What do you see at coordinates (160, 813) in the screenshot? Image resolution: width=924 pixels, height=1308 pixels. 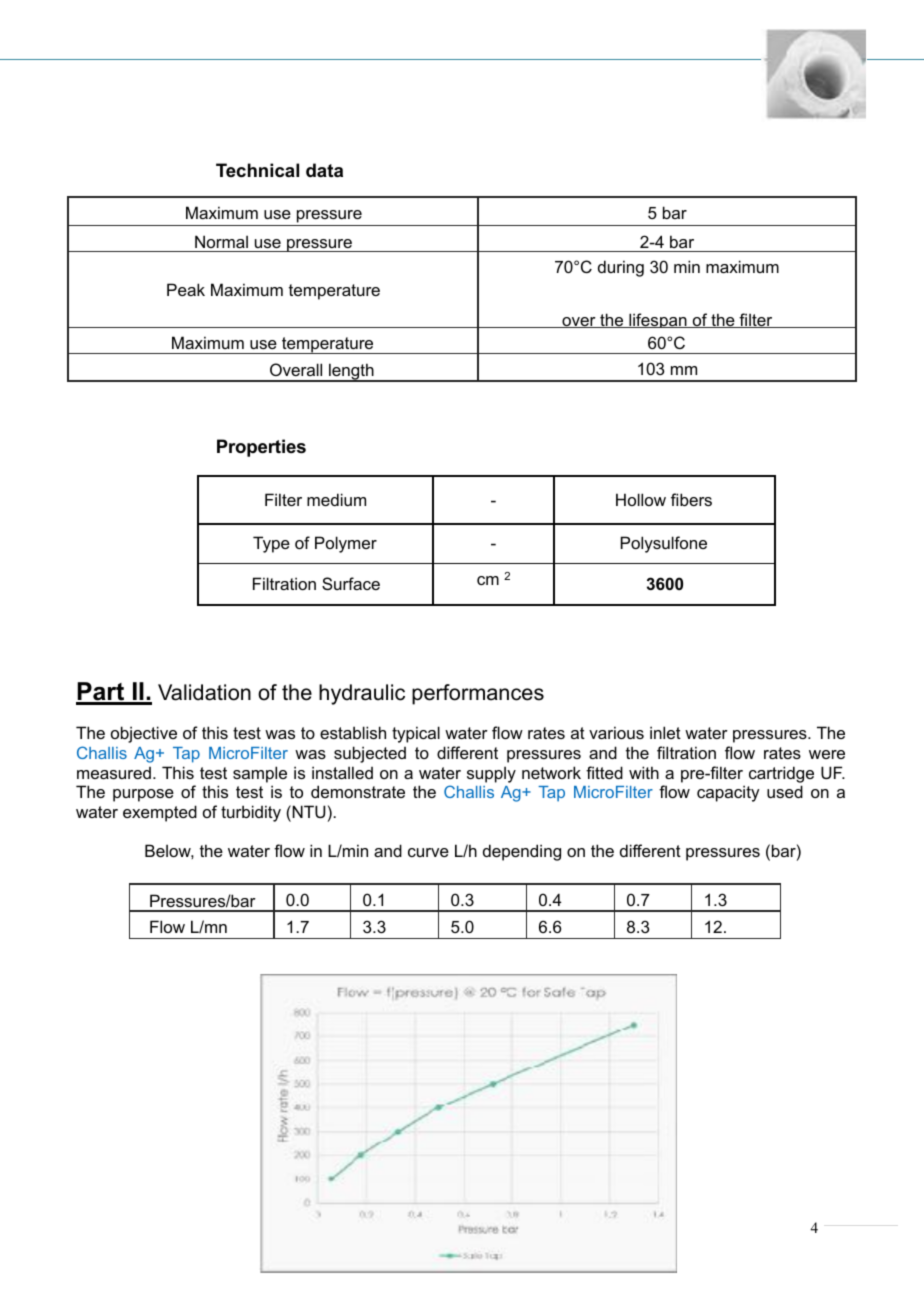 I see `exempted` at bounding box center [160, 813].
